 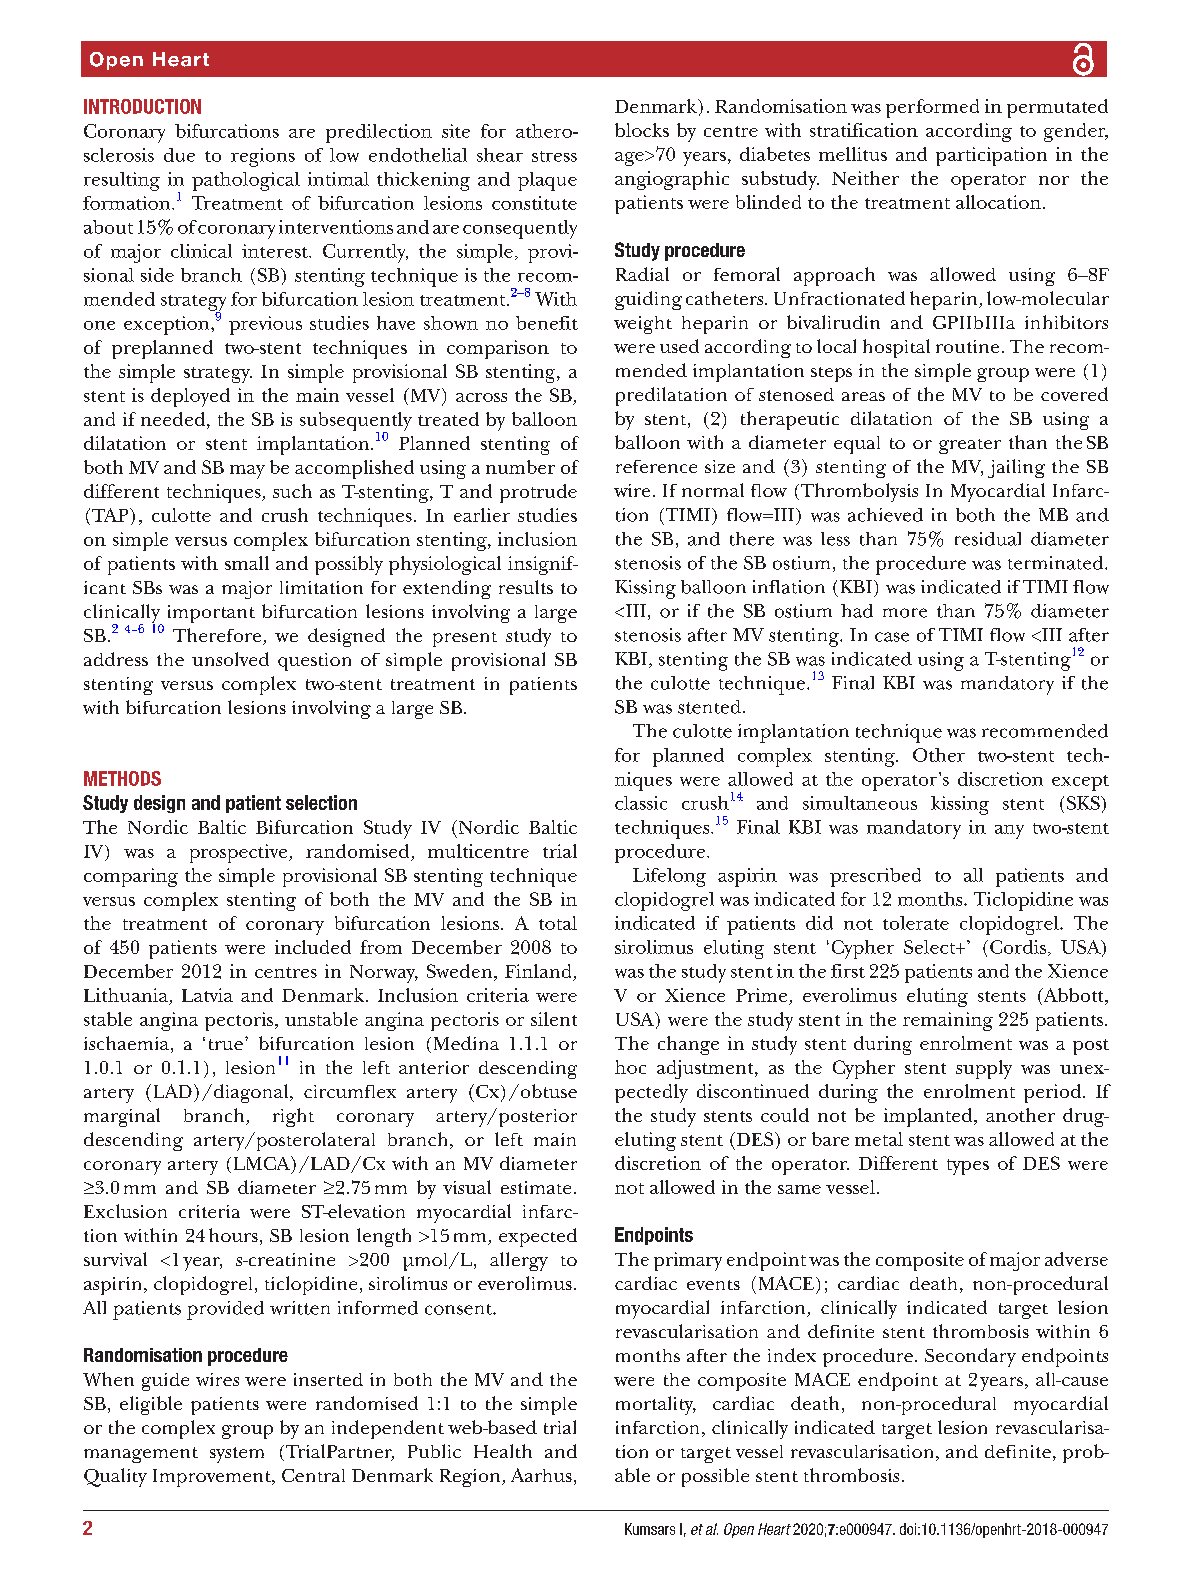 I want to click on system, so click(x=237, y=1455).
